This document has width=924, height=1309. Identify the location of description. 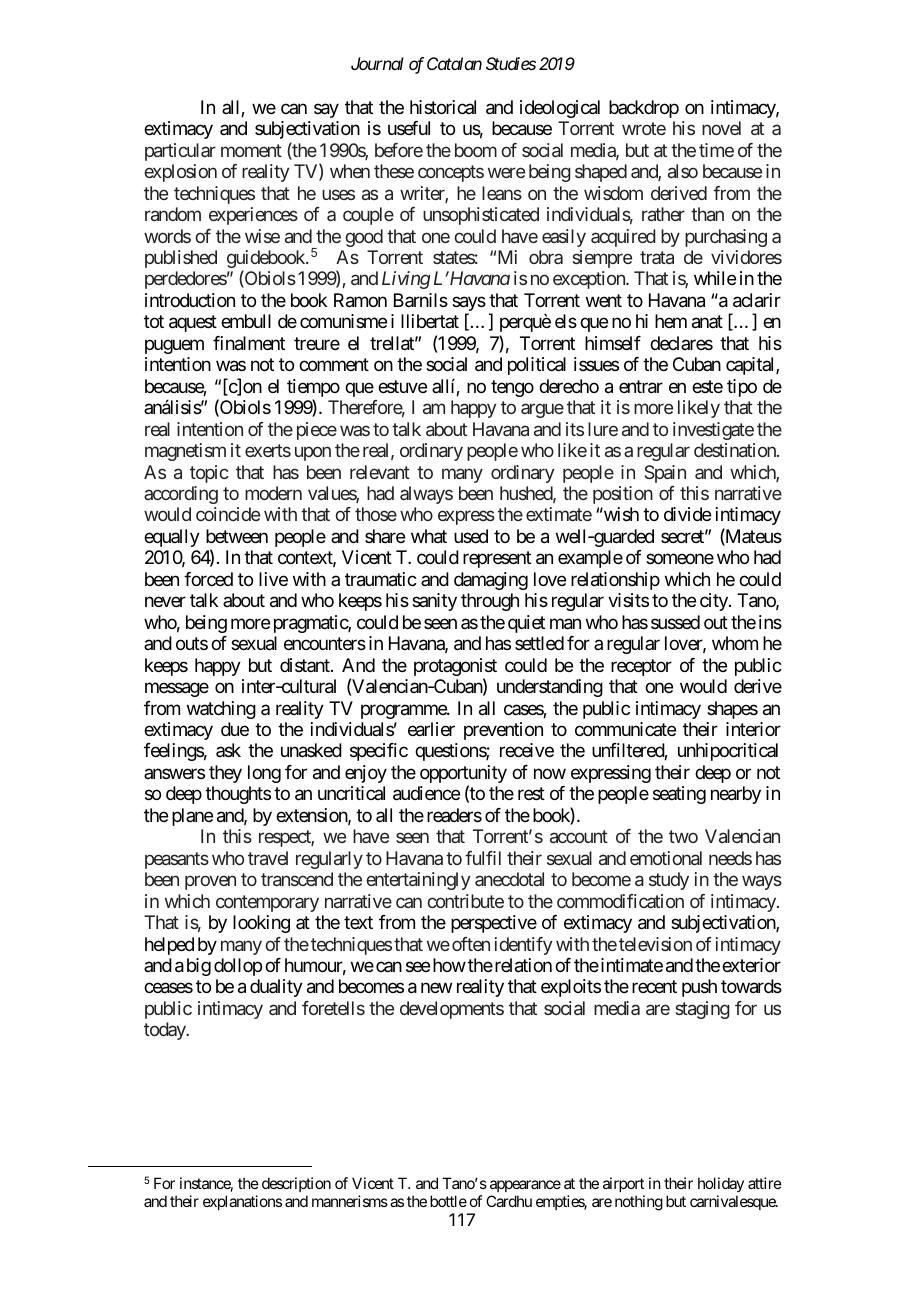
(296, 1186).
